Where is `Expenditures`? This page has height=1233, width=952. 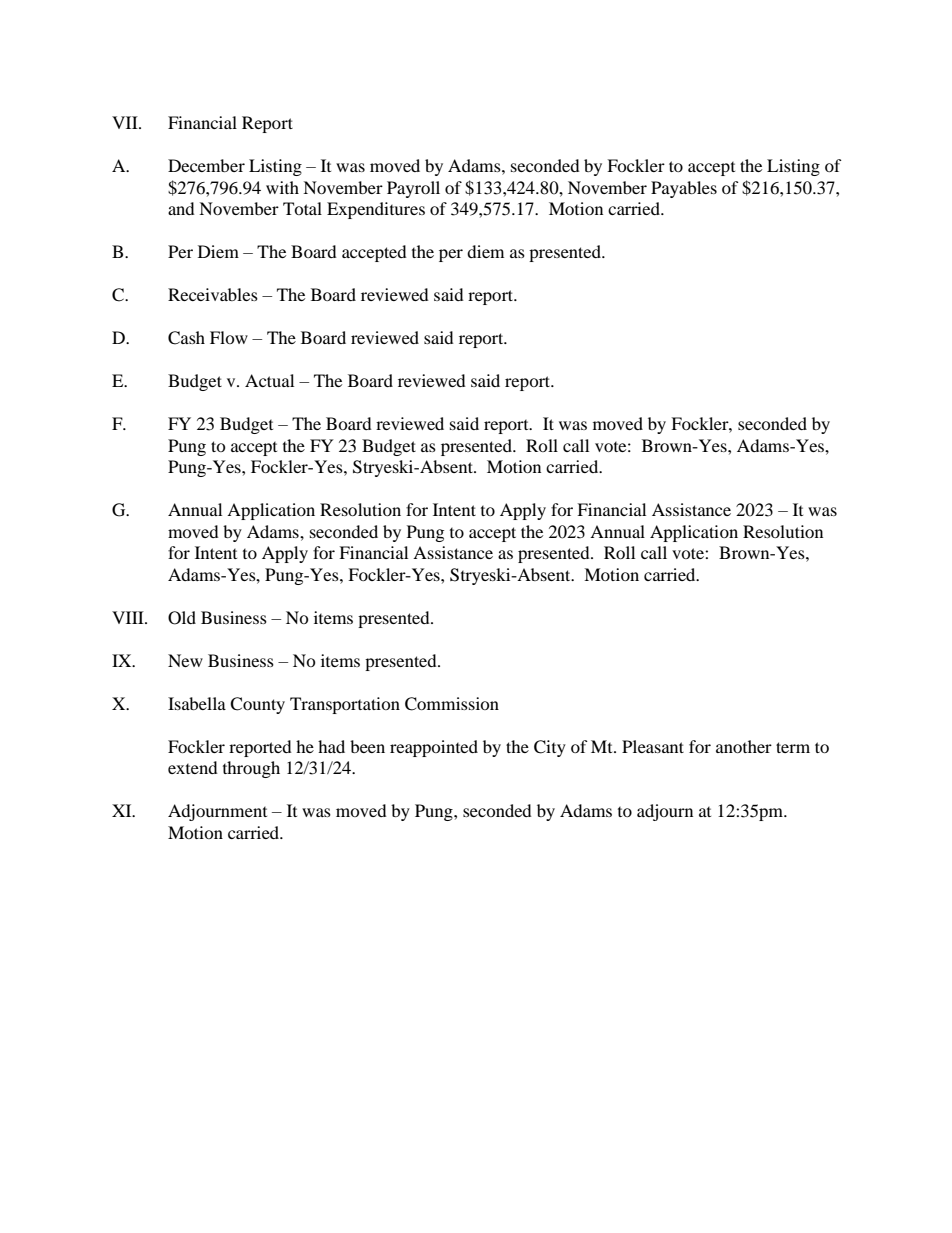
Expenditures is located at coordinates (376, 210).
